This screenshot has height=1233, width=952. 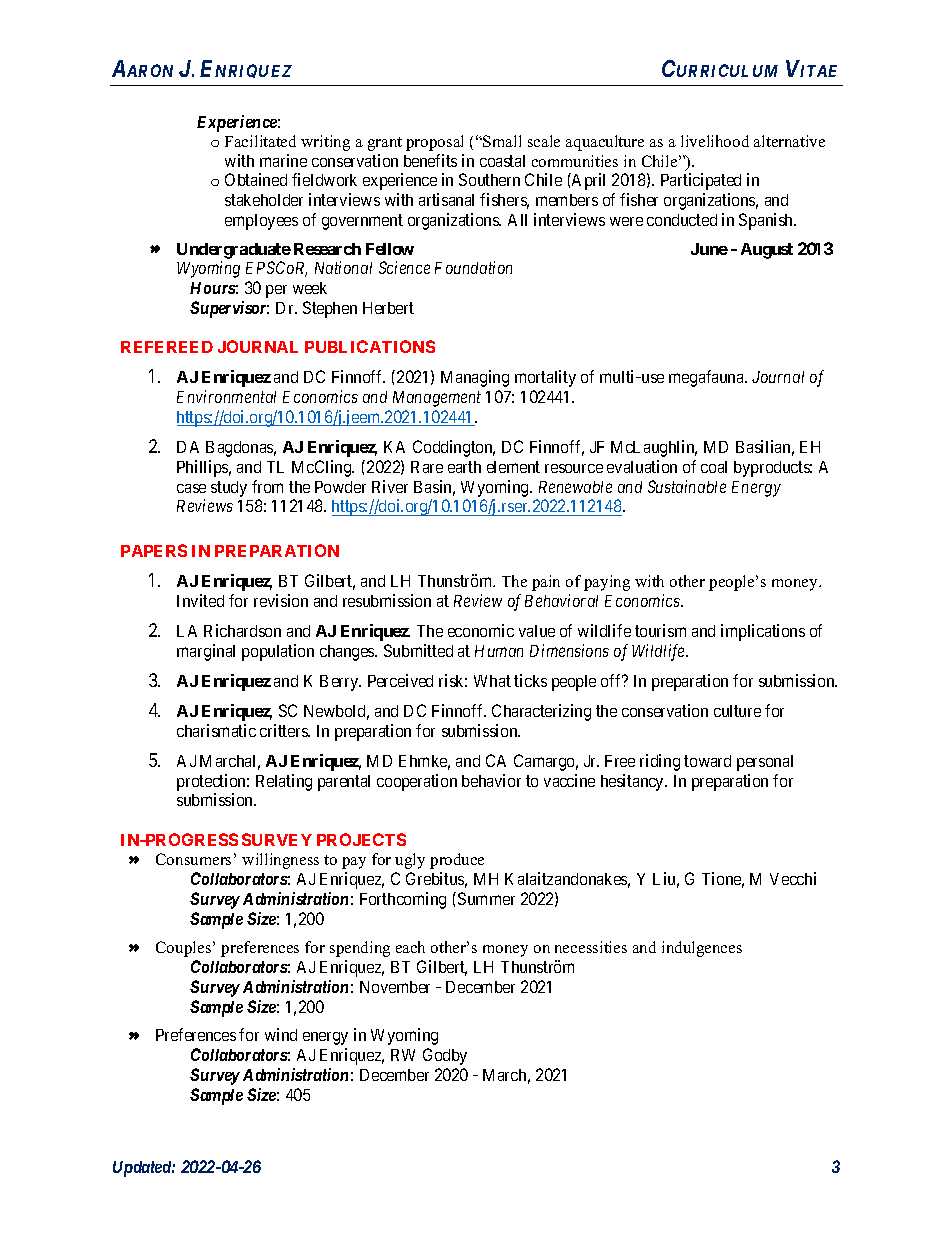 I want to click on pain, so click(x=546, y=583).
